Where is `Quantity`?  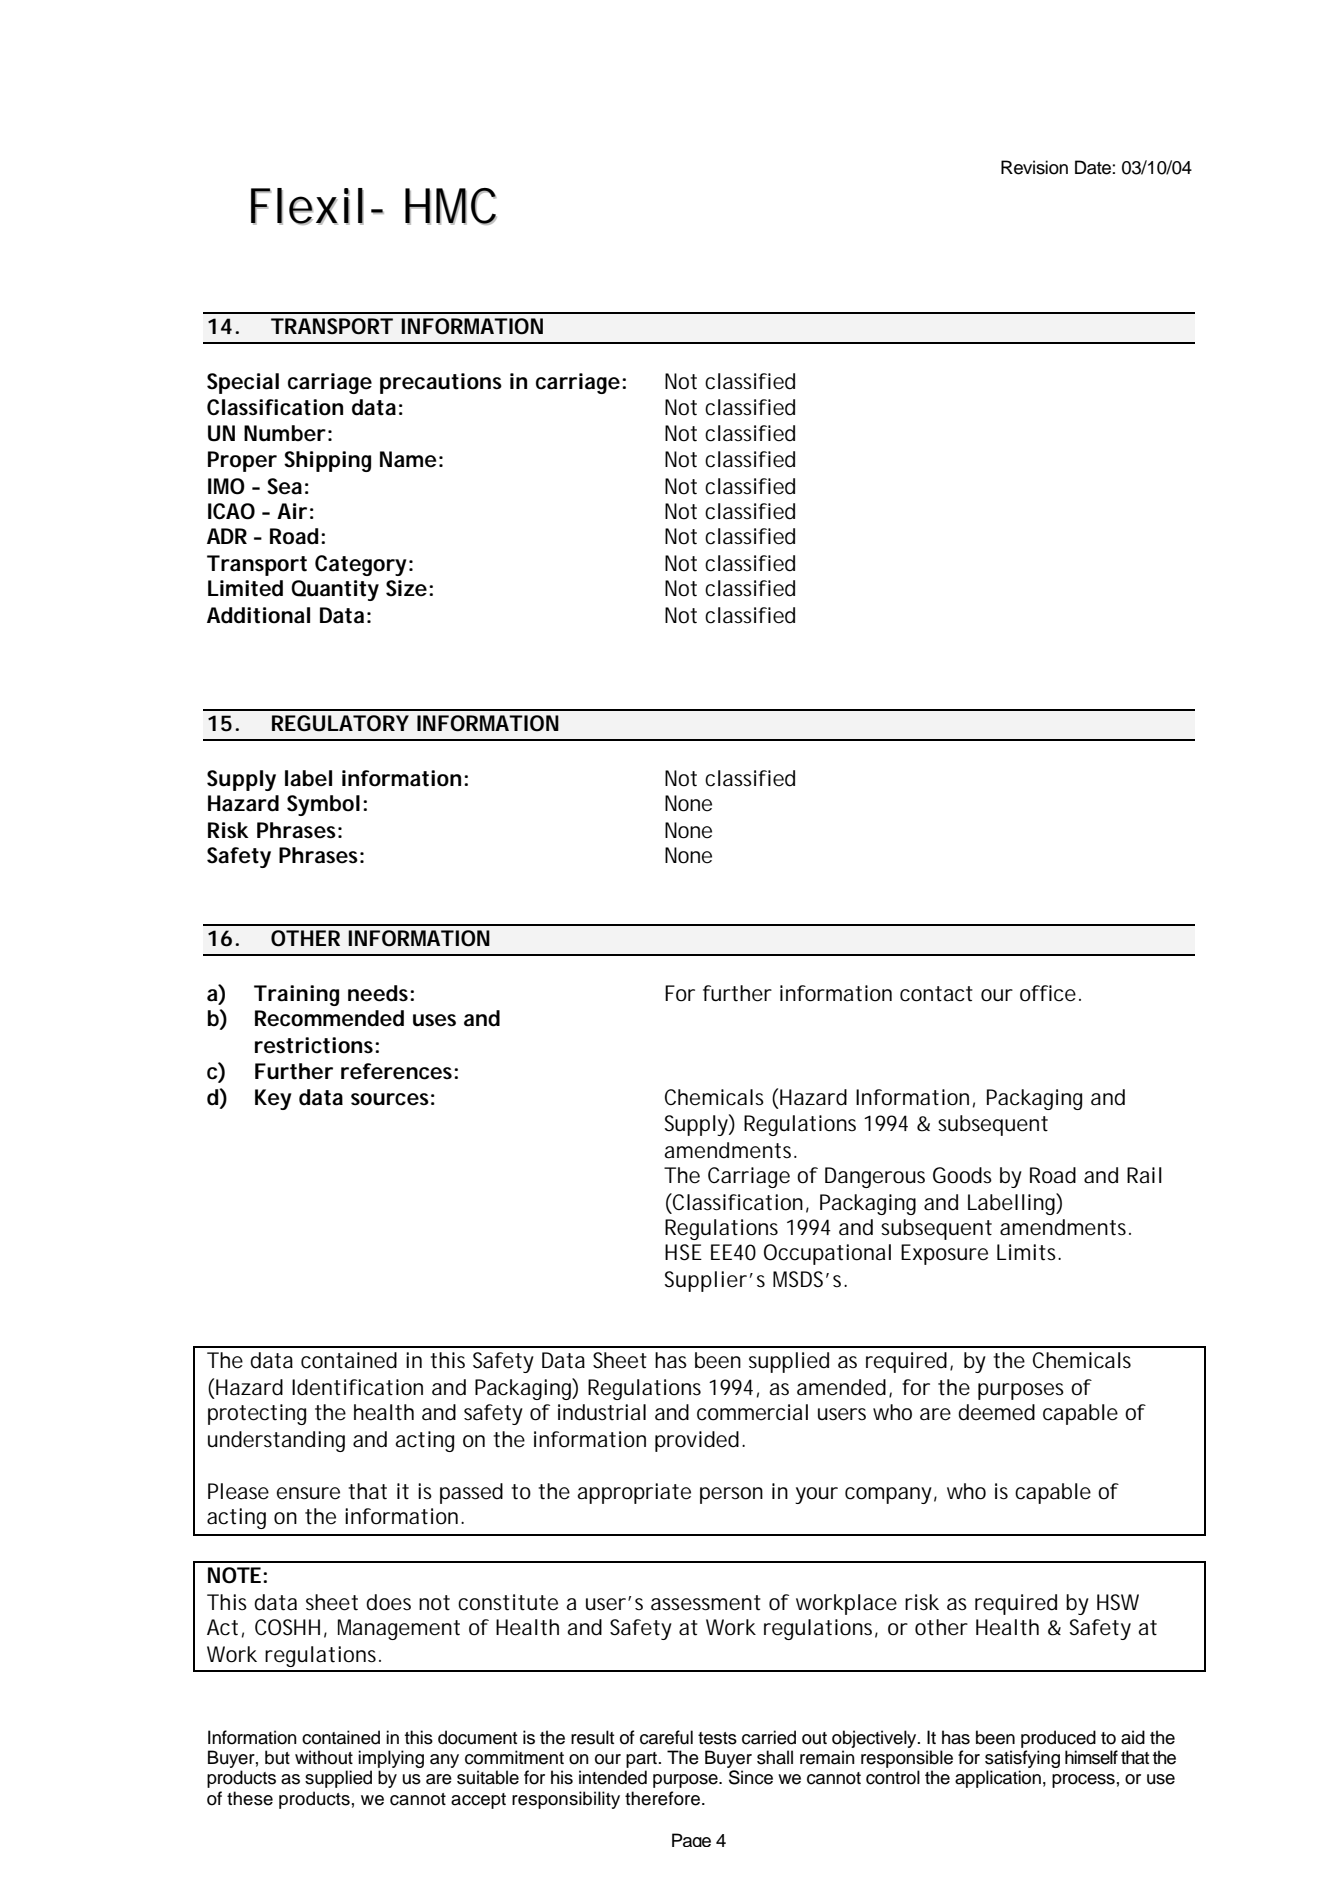
Quantity is located at coordinates (335, 590).
